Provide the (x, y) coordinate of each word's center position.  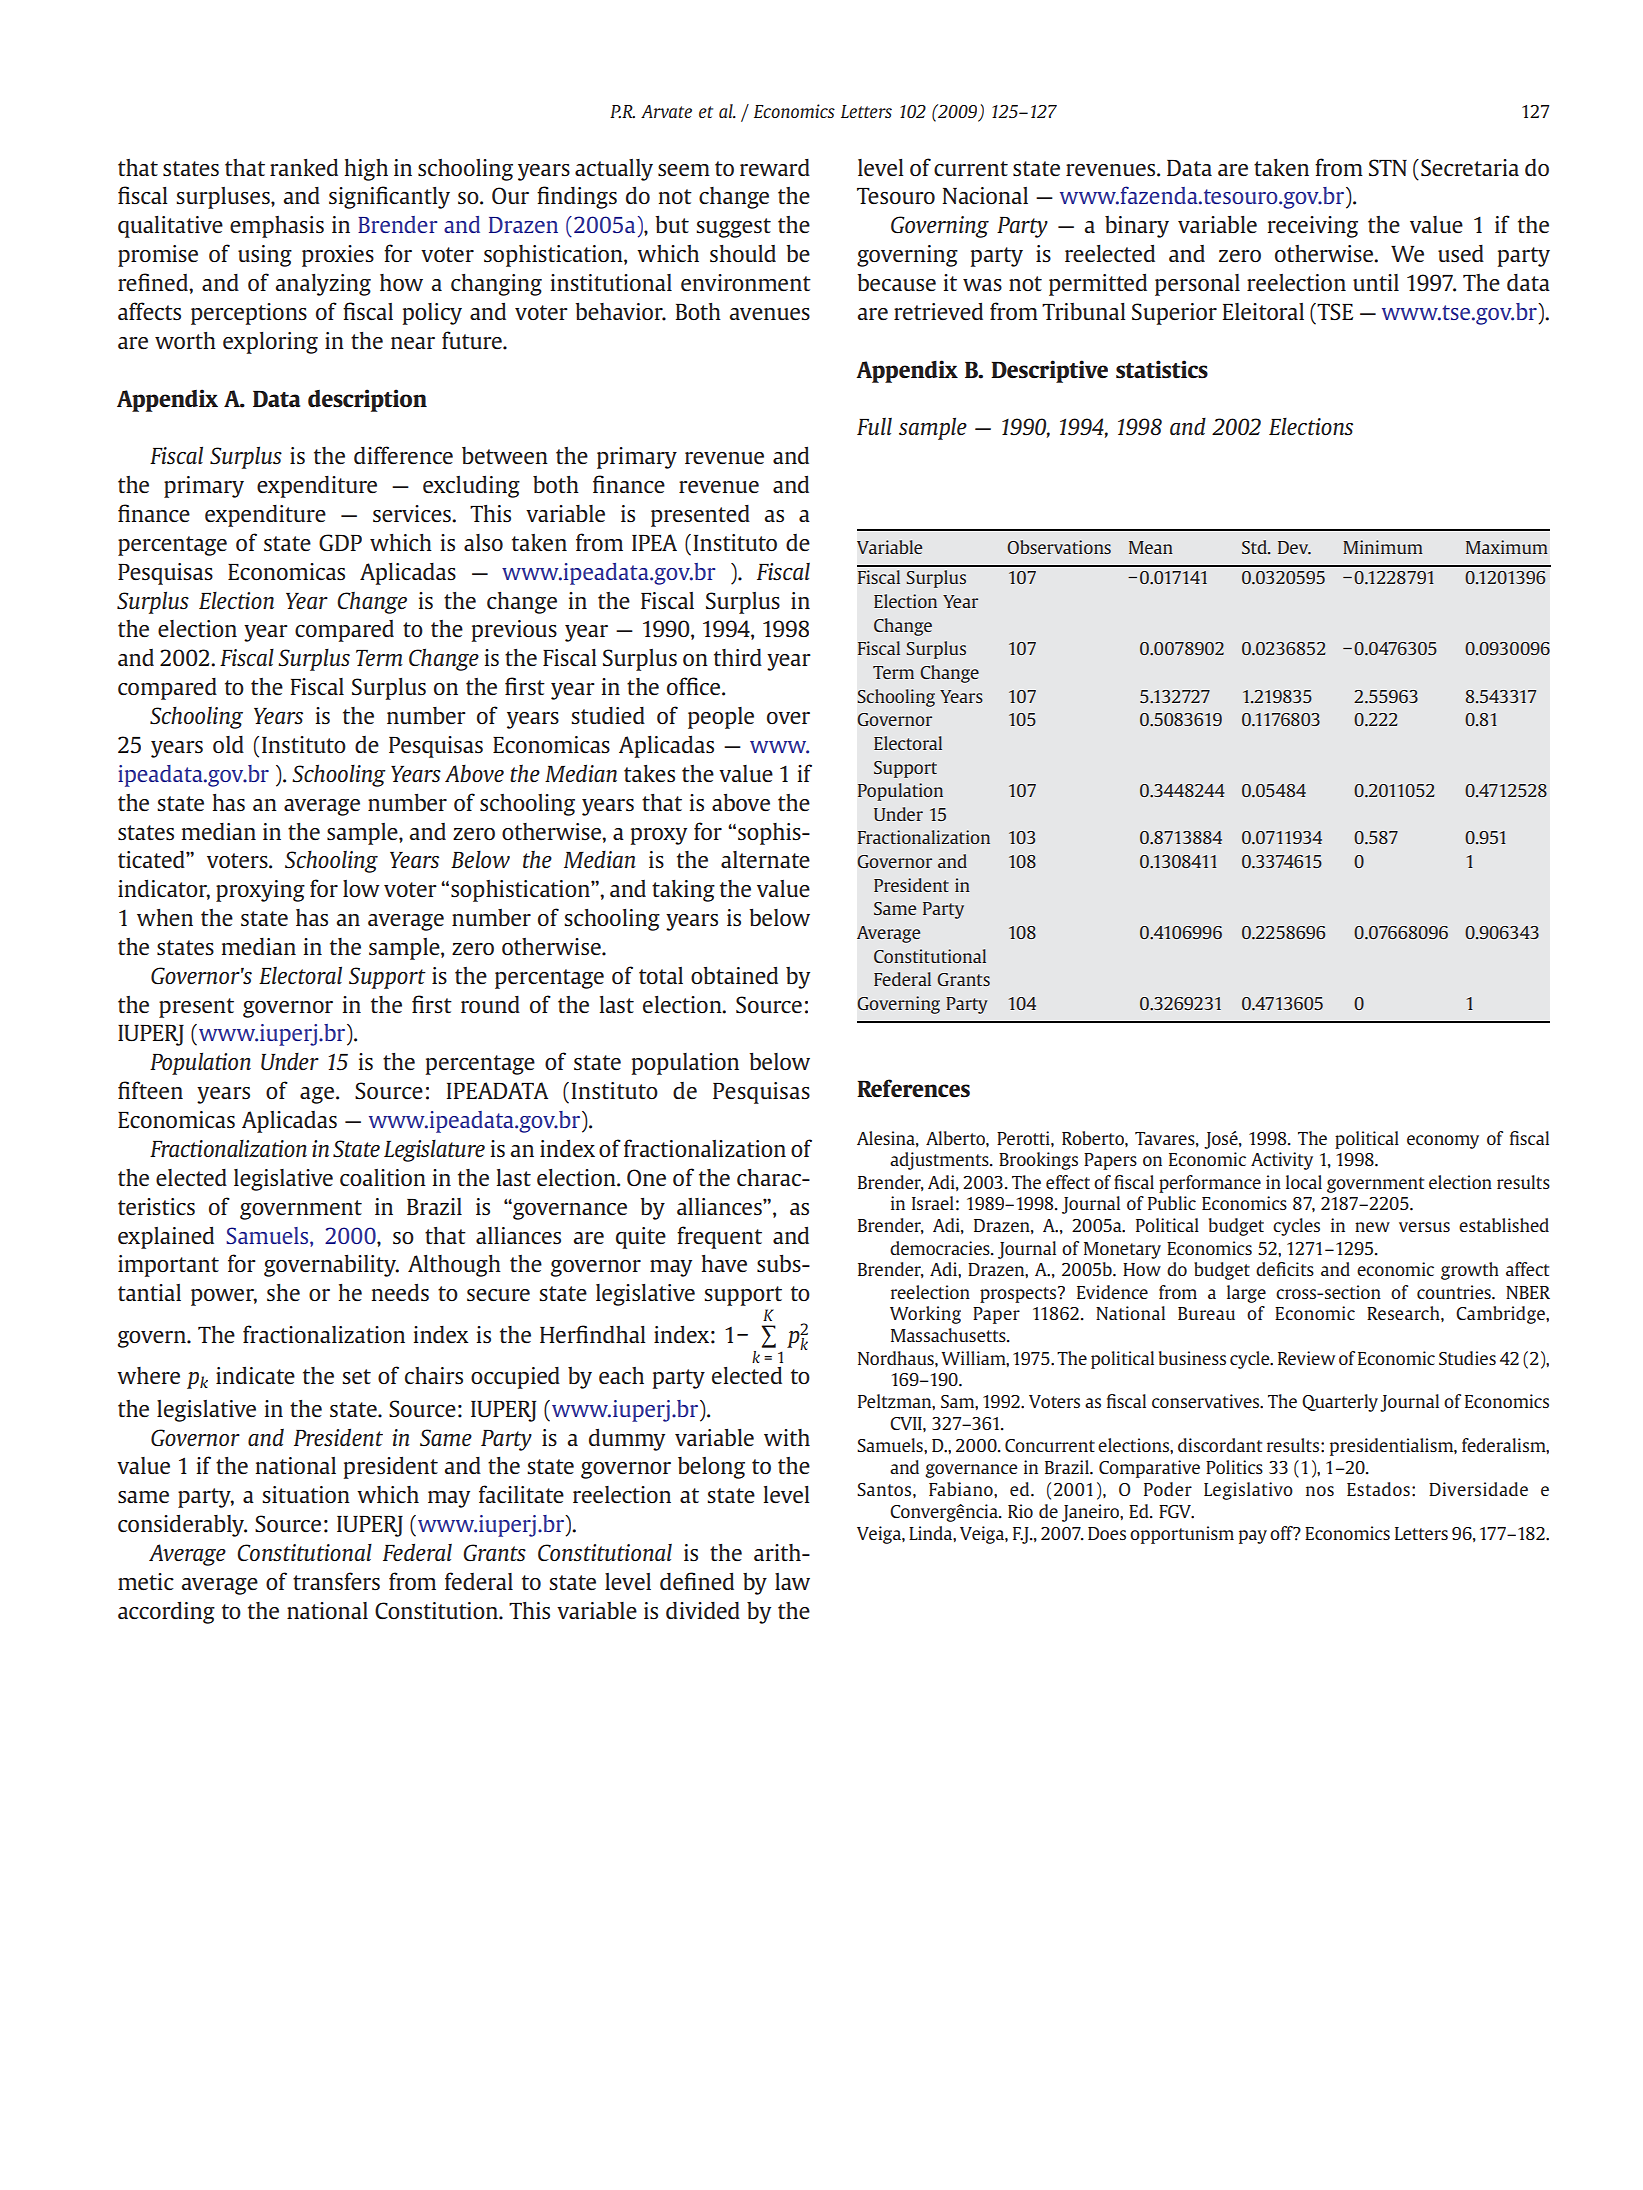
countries (1455, 1292)
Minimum (1383, 547)
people (721, 718)
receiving (1313, 227)
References (913, 1088)
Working (925, 1315)
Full (874, 426)
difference (403, 455)
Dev (1294, 548)
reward (775, 167)
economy (1443, 1142)
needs (400, 1292)
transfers (336, 1581)
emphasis (277, 227)
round (490, 1004)
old (228, 744)
